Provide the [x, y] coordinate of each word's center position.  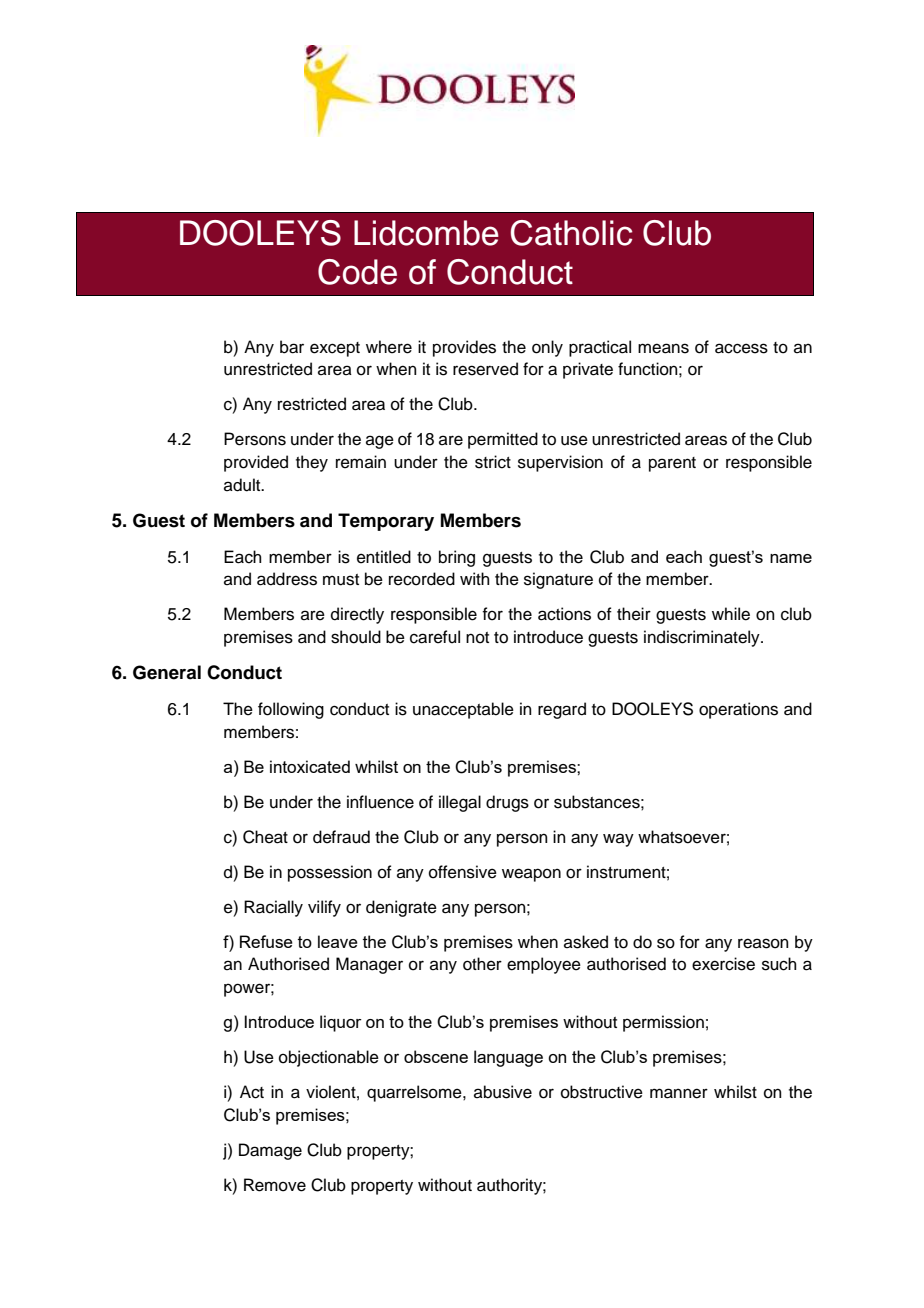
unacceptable [463, 710]
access [741, 348]
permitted [503, 440]
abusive [503, 1092]
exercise [723, 964]
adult [243, 485]
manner [679, 1093]
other [482, 964]
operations [738, 710]
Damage [270, 1151]
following [291, 710]
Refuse [266, 941]
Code [357, 272]
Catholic [571, 233]
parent [672, 464]
